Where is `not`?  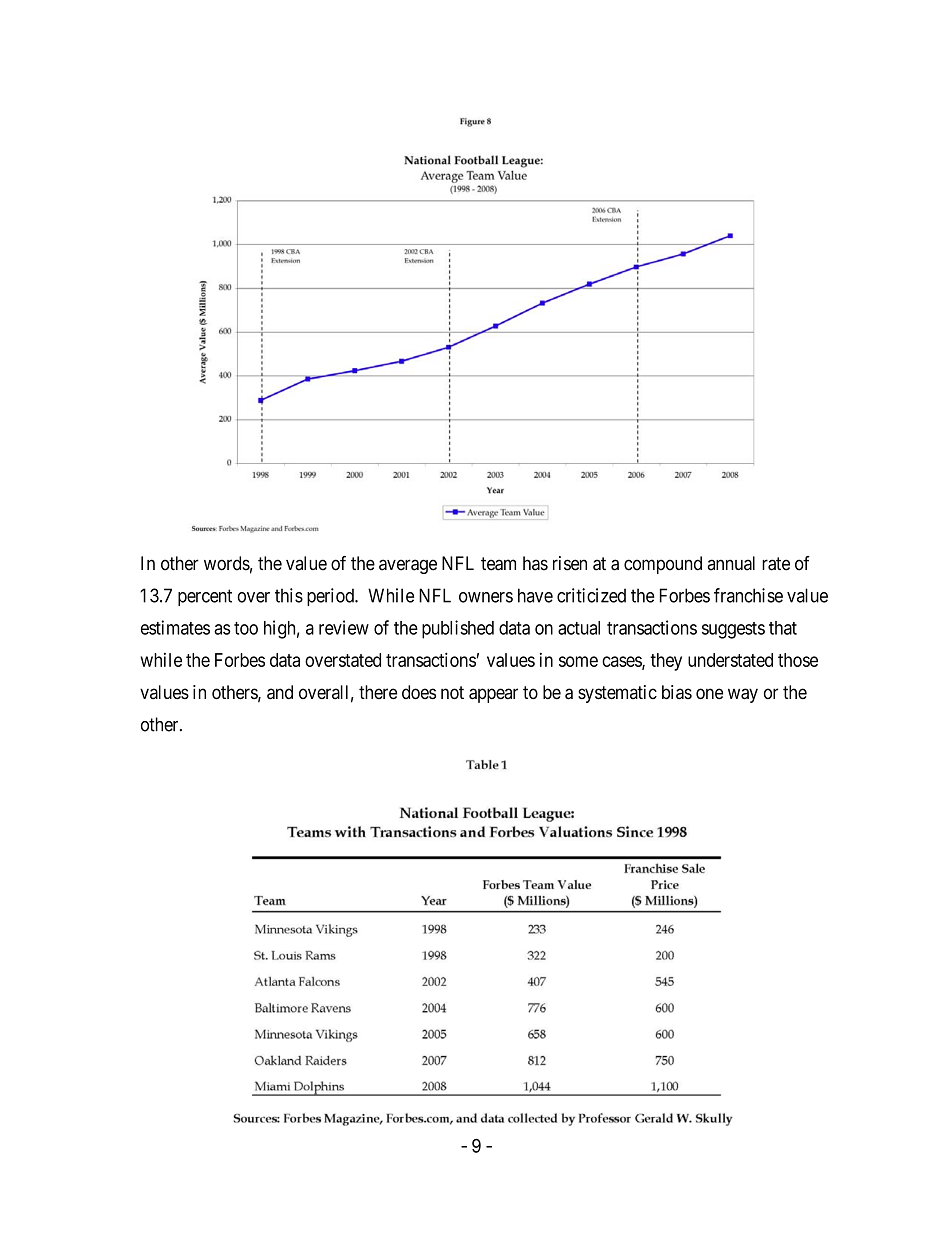 not is located at coordinates (452, 693).
